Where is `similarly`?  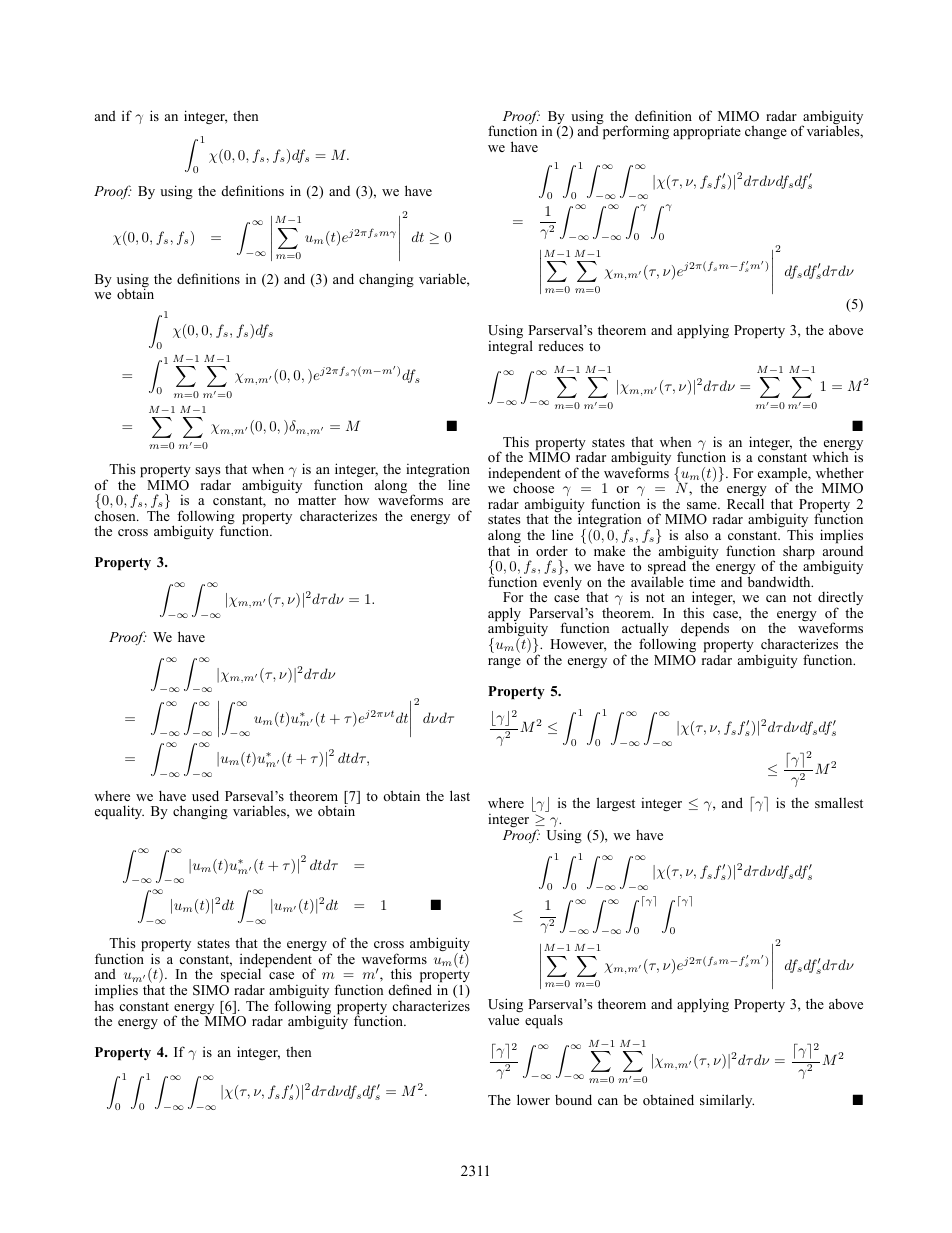
similarly is located at coordinates (727, 1101).
